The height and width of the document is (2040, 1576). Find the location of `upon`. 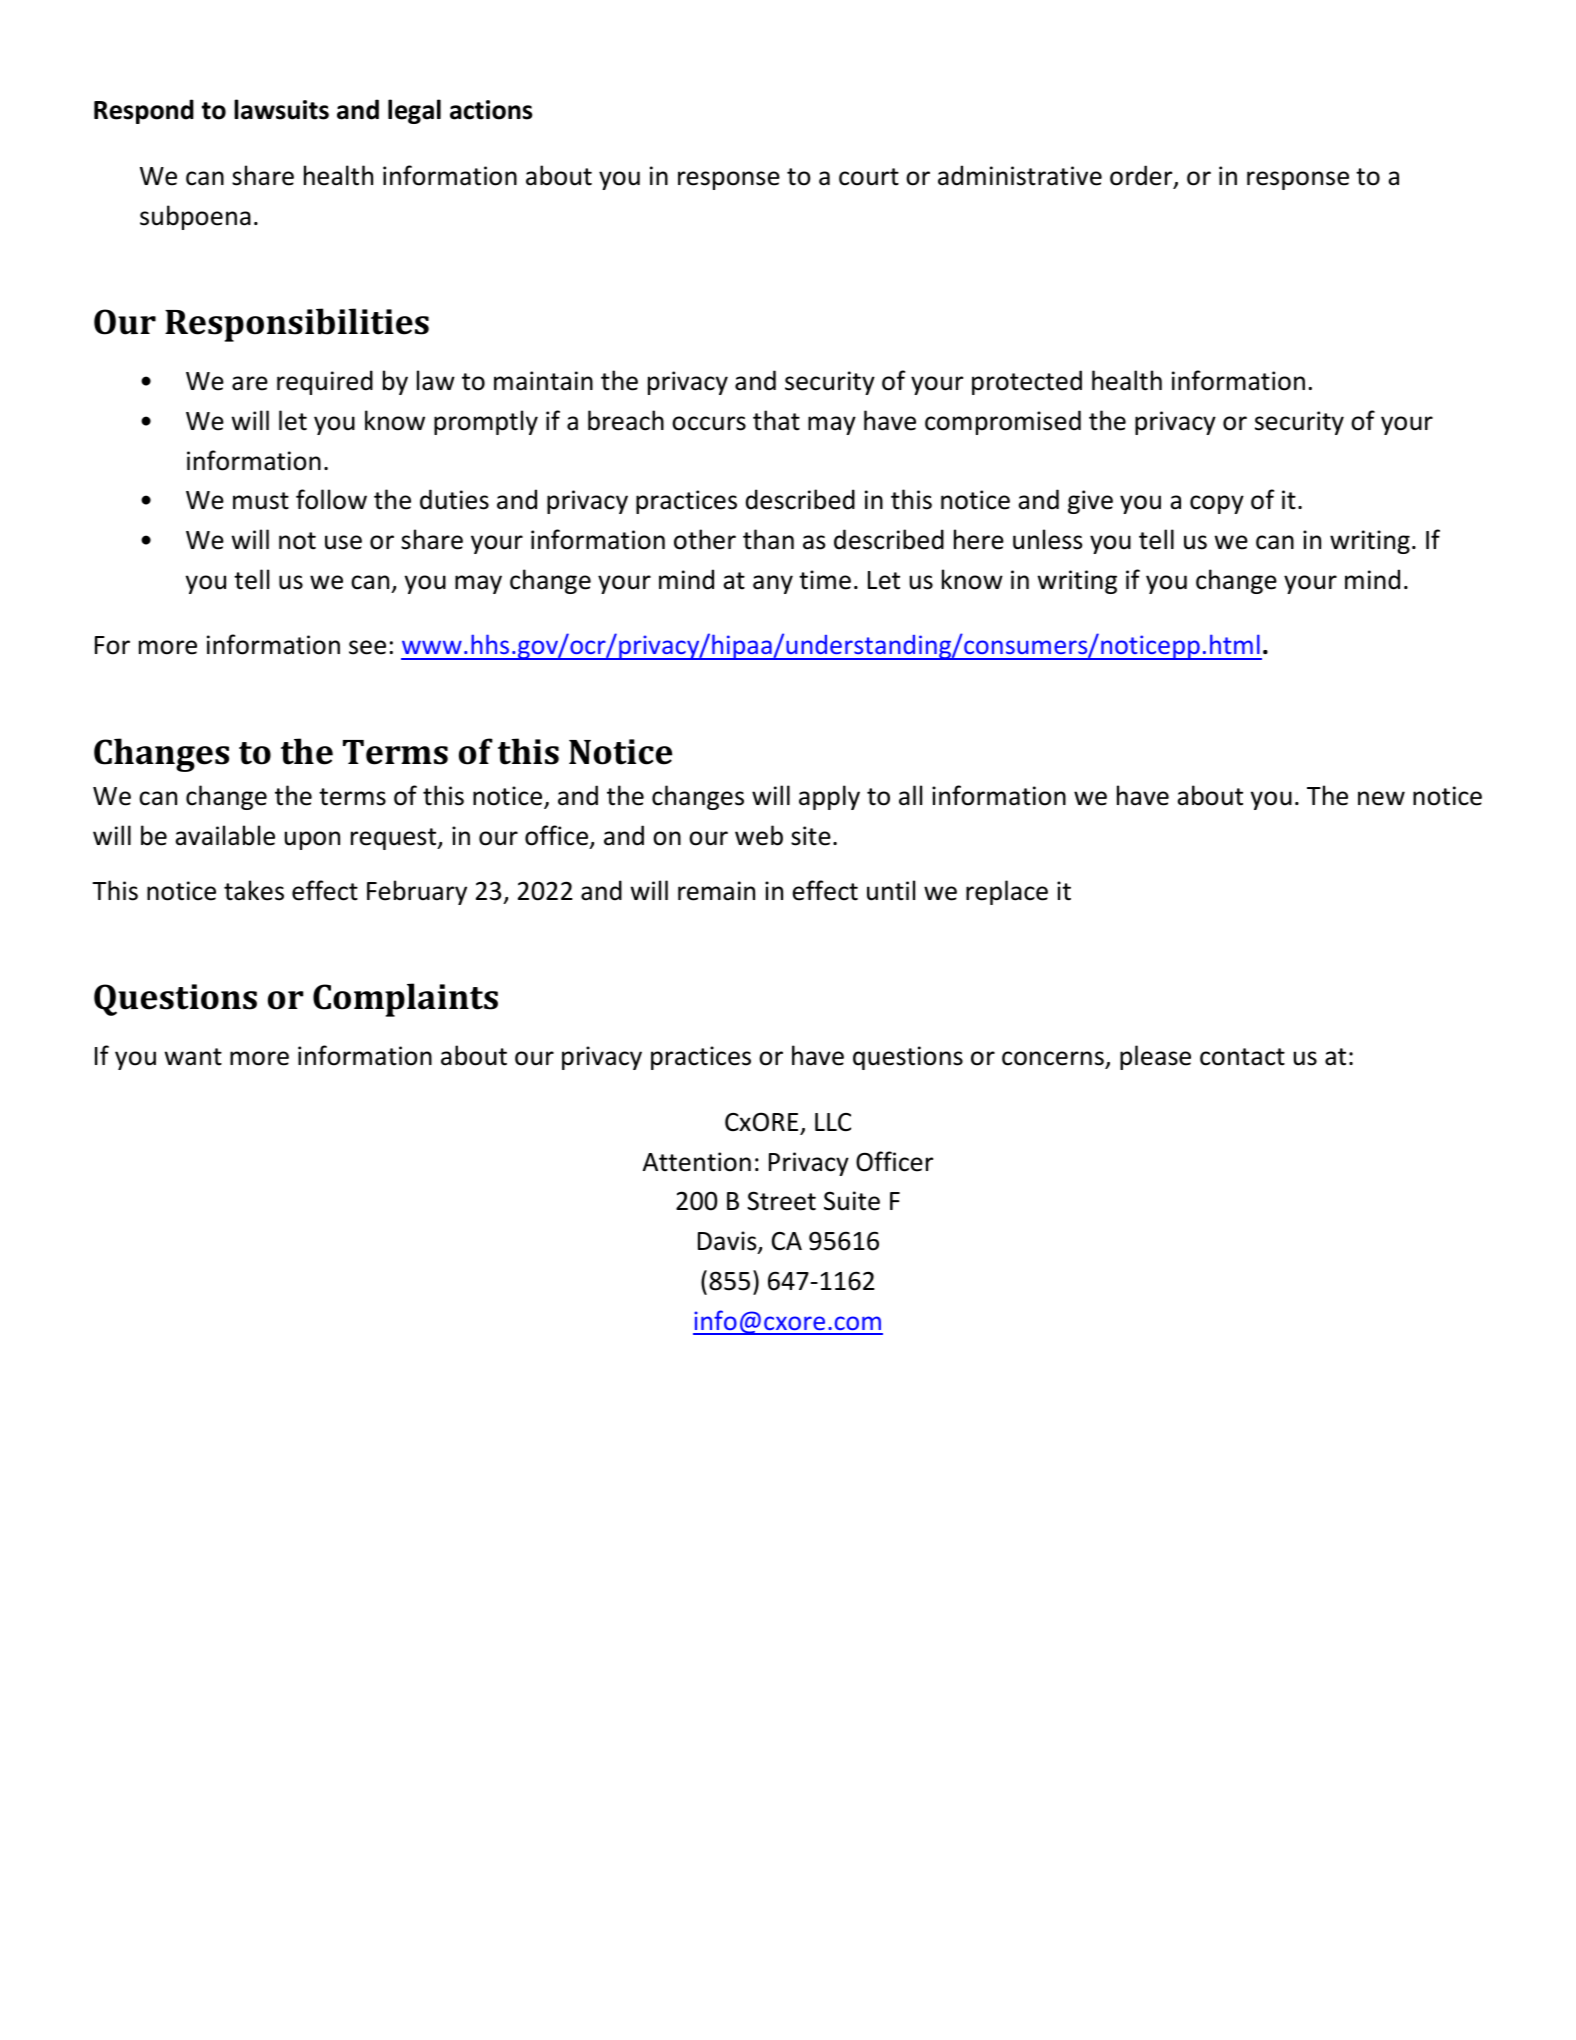

upon is located at coordinates (312, 840).
